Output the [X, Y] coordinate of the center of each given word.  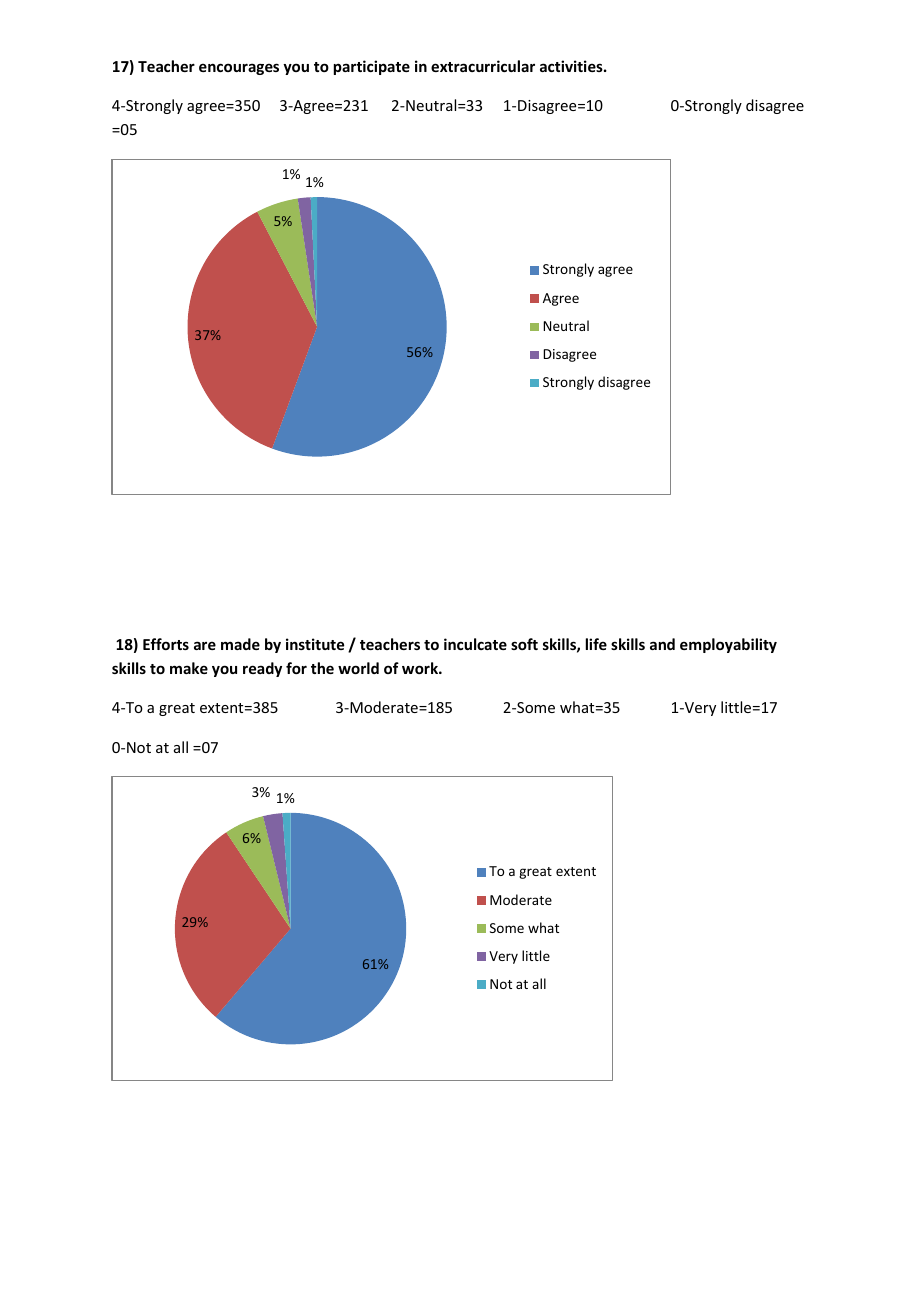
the [322, 668]
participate [372, 67]
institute [315, 644]
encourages [239, 69]
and [662, 644]
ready [262, 669]
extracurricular [483, 66]
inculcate [475, 644]
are [205, 645]
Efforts [166, 644]
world [358, 668]
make [189, 668]
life [596, 644]
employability [728, 645]
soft [524, 644]
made [240, 644]
